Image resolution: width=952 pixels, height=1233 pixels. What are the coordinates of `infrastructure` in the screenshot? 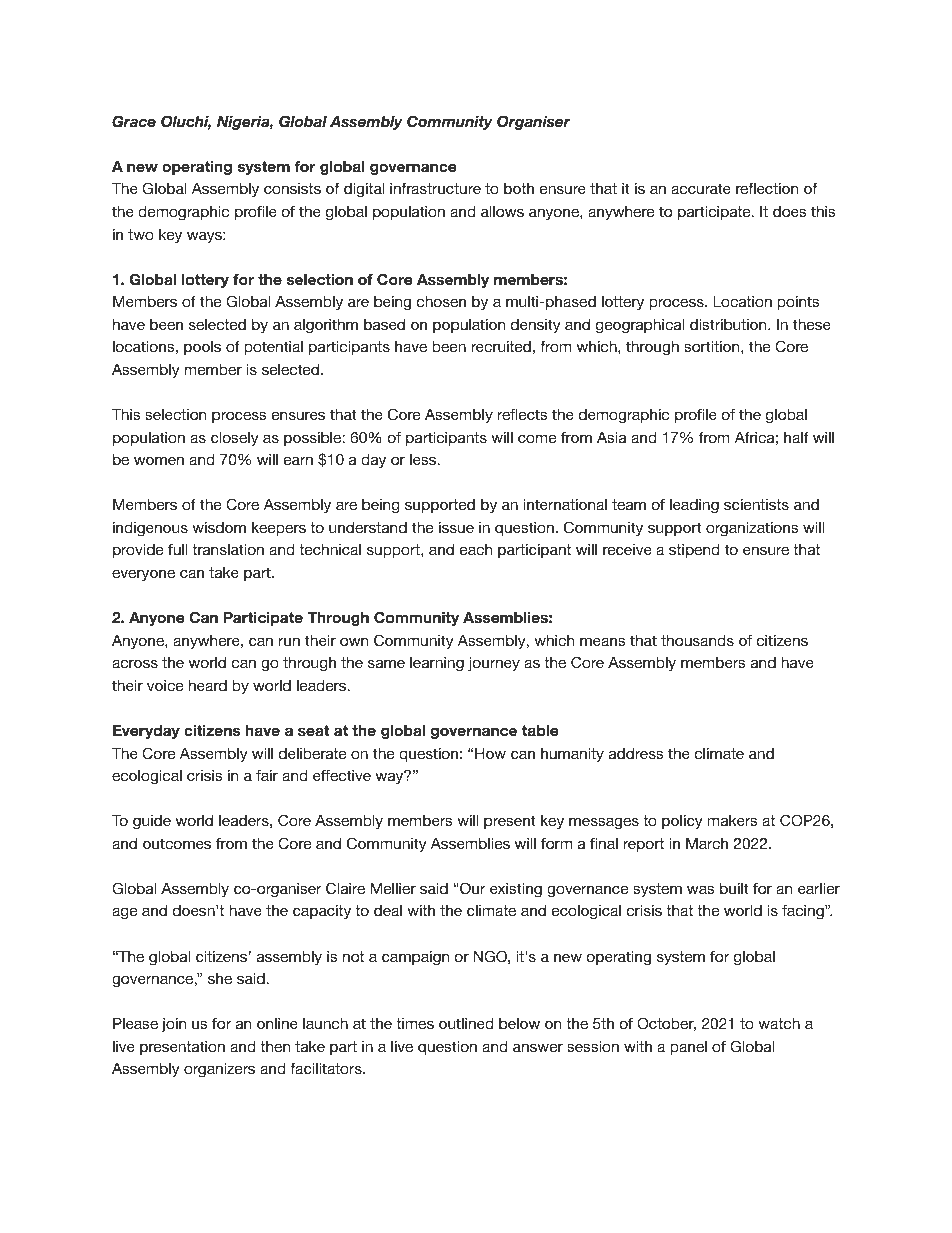 It's located at (435, 188).
